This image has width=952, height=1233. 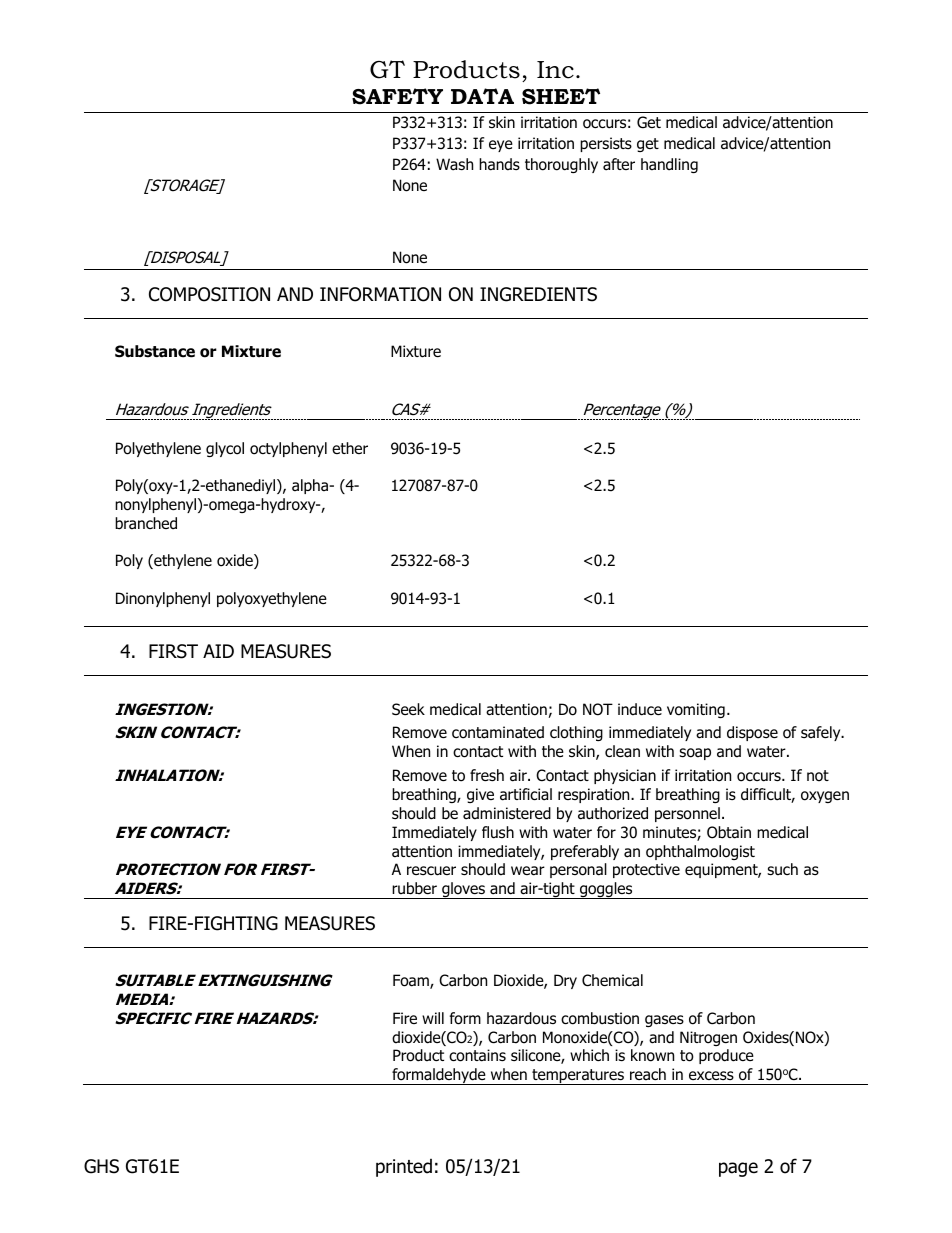 What do you see at coordinates (408, 709) in the image?
I see `Seek` at bounding box center [408, 709].
